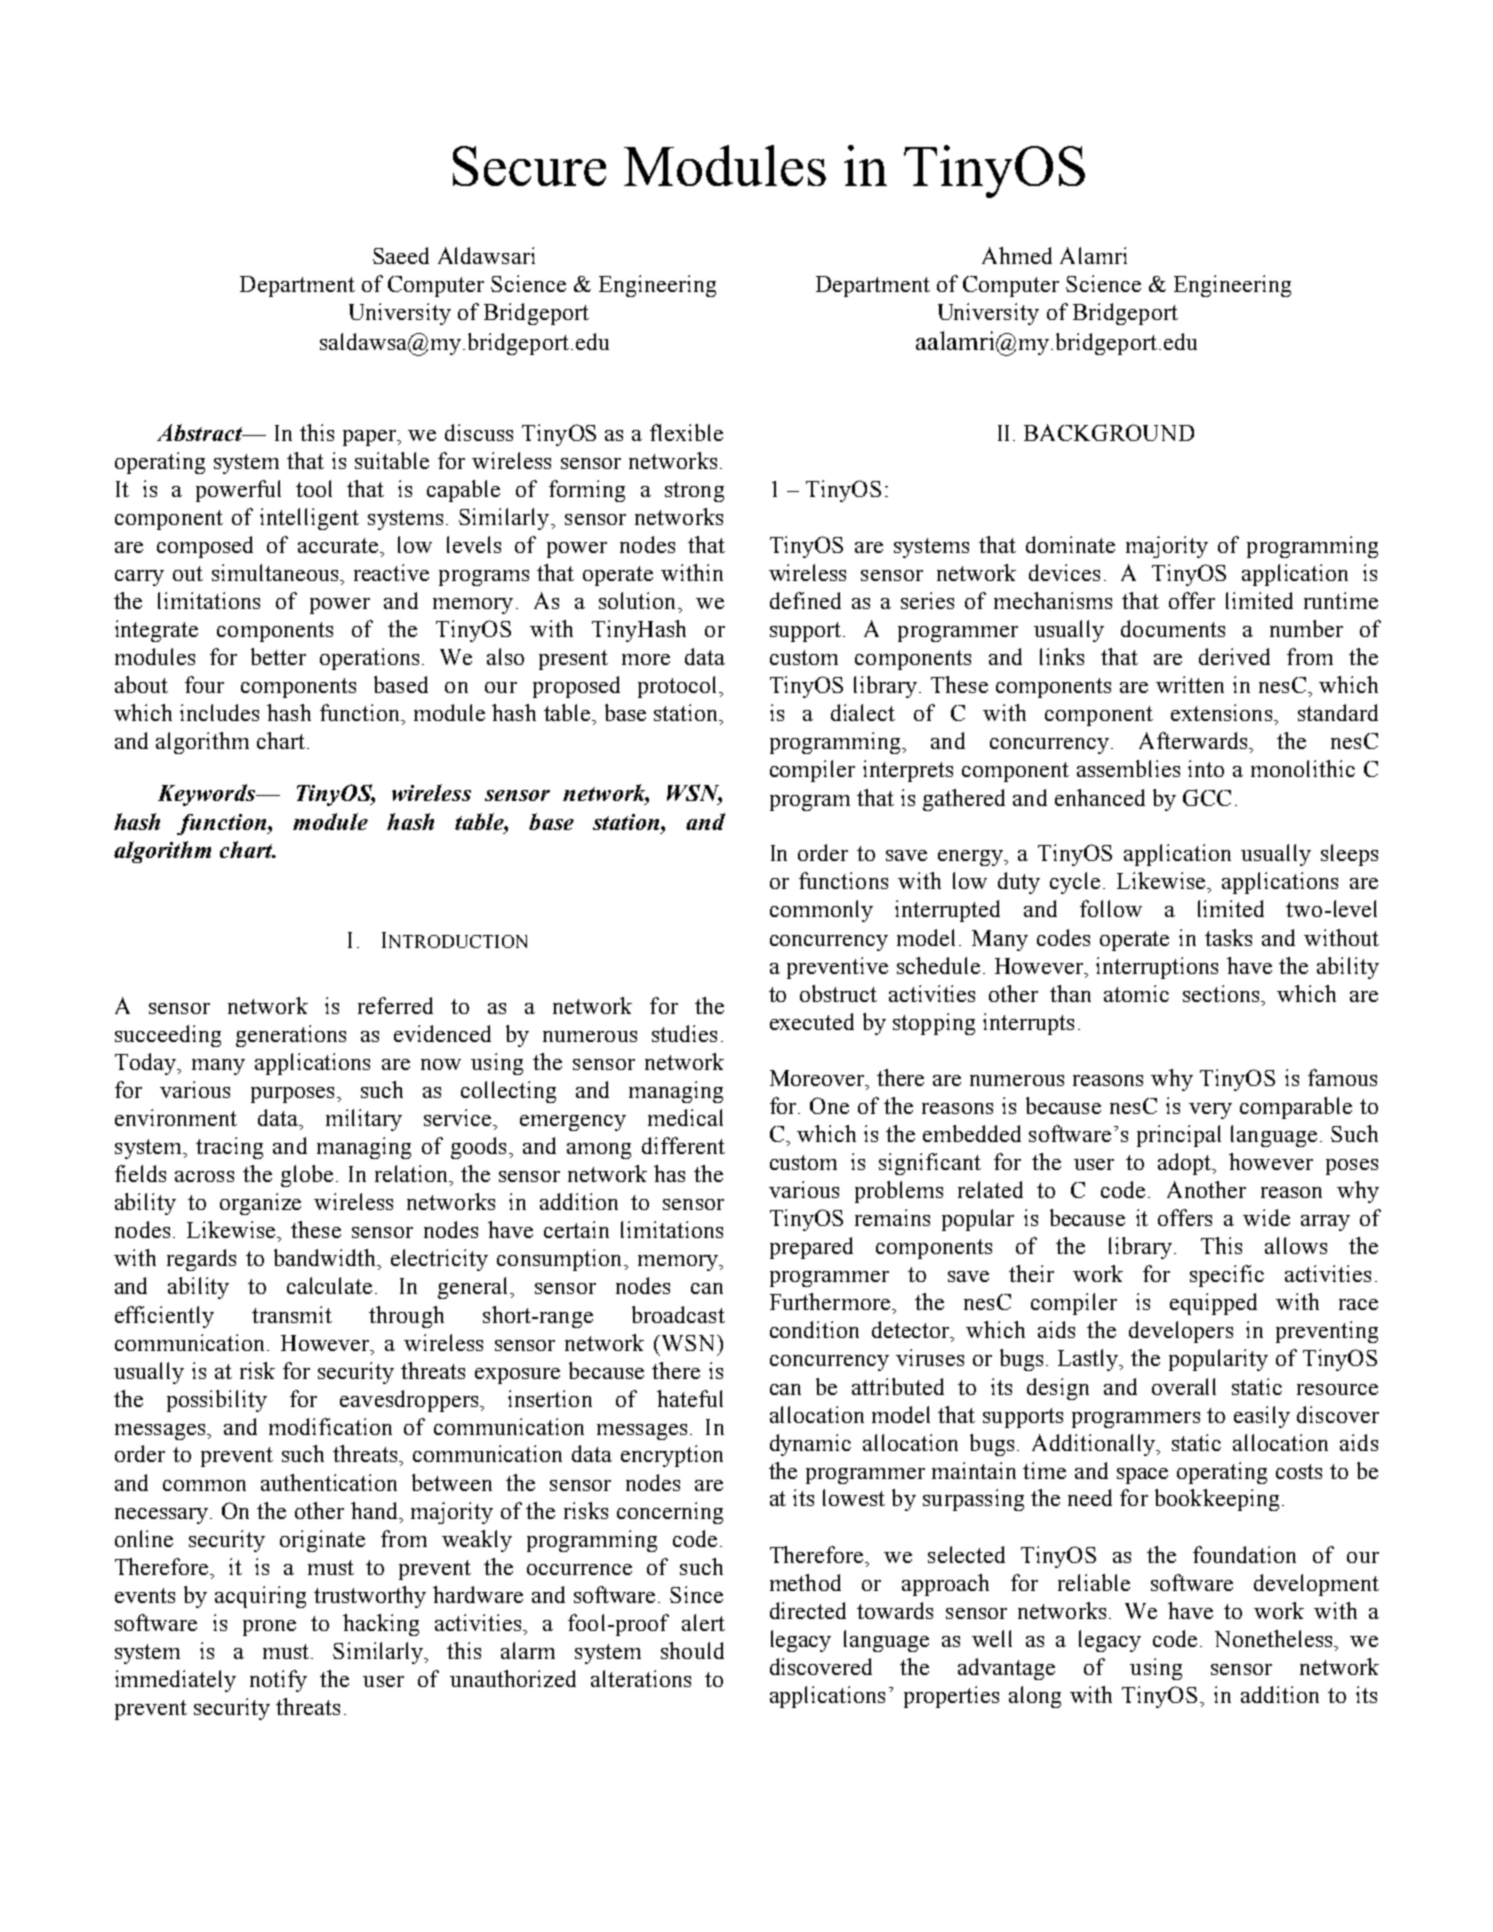 This page has height=1932, width=1493. I want to click on Secure, so click(529, 166).
